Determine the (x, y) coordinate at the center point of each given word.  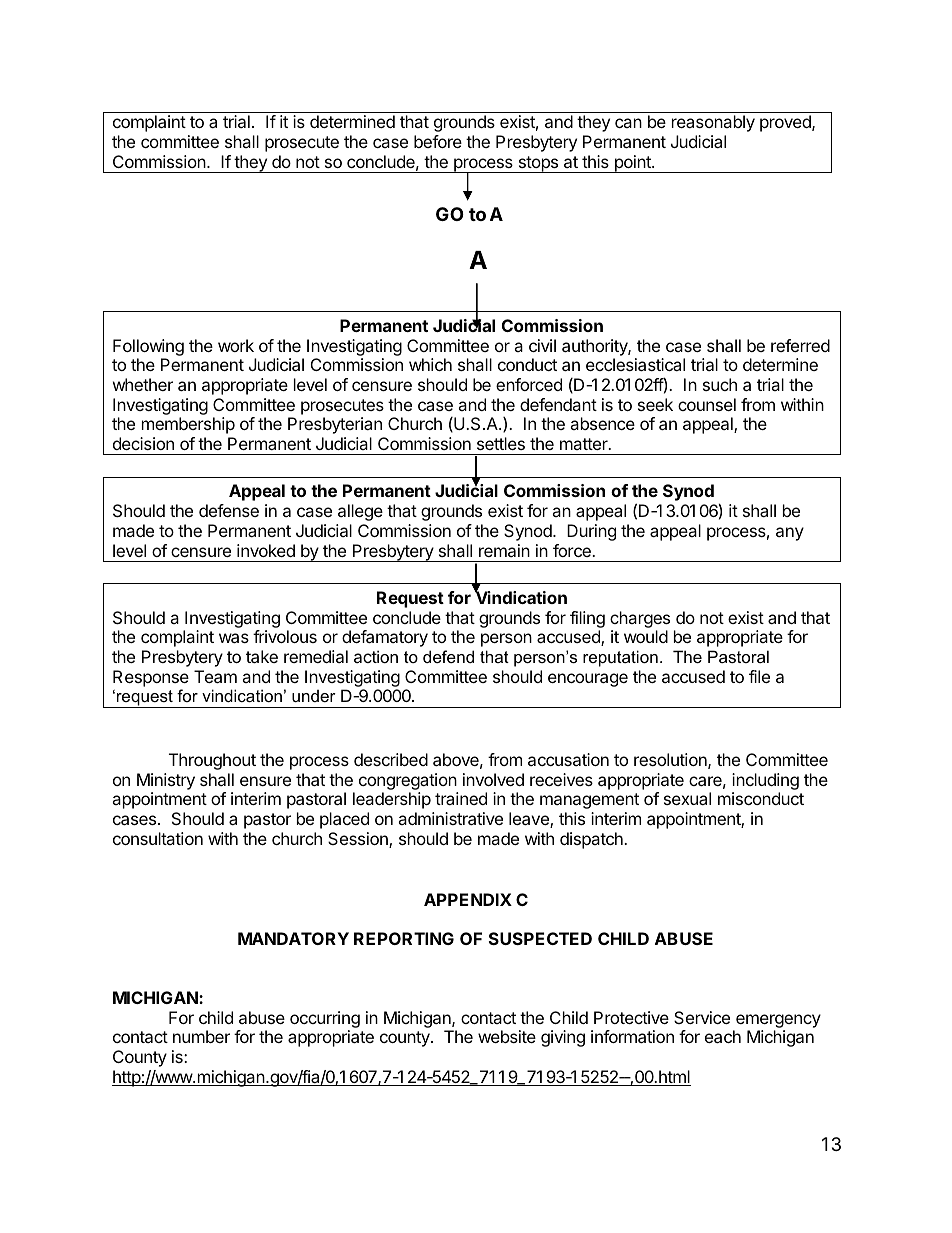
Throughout (212, 761)
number (201, 1036)
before (438, 141)
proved (786, 123)
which (430, 364)
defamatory (385, 638)
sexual (687, 798)
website (507, 1036)
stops (538, 164)
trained (461, 798)
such (720, 384)
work (236, 345)
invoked (266, 550)
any (790, 534)
